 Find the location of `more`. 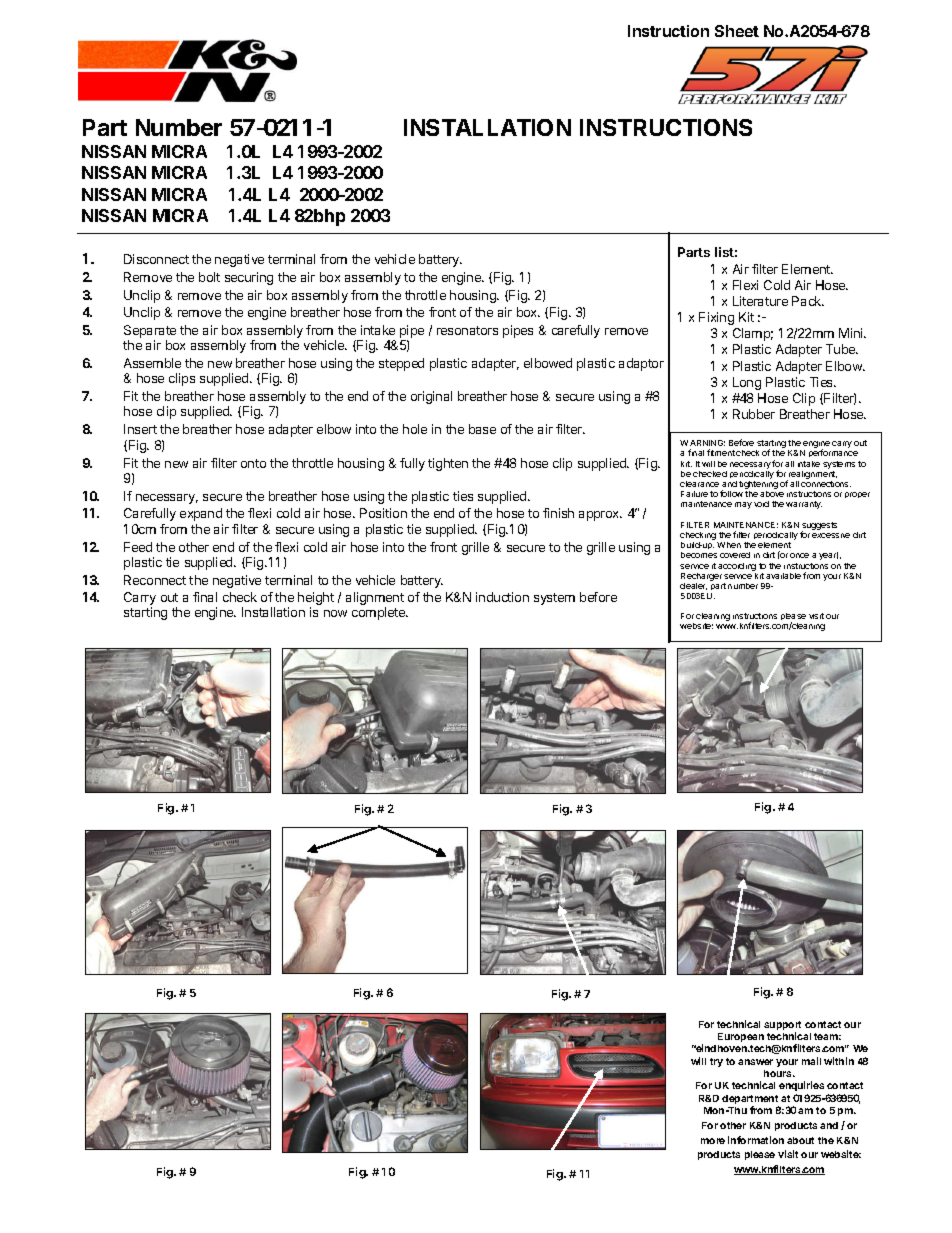

more is located at coordinates (713, 1141).
